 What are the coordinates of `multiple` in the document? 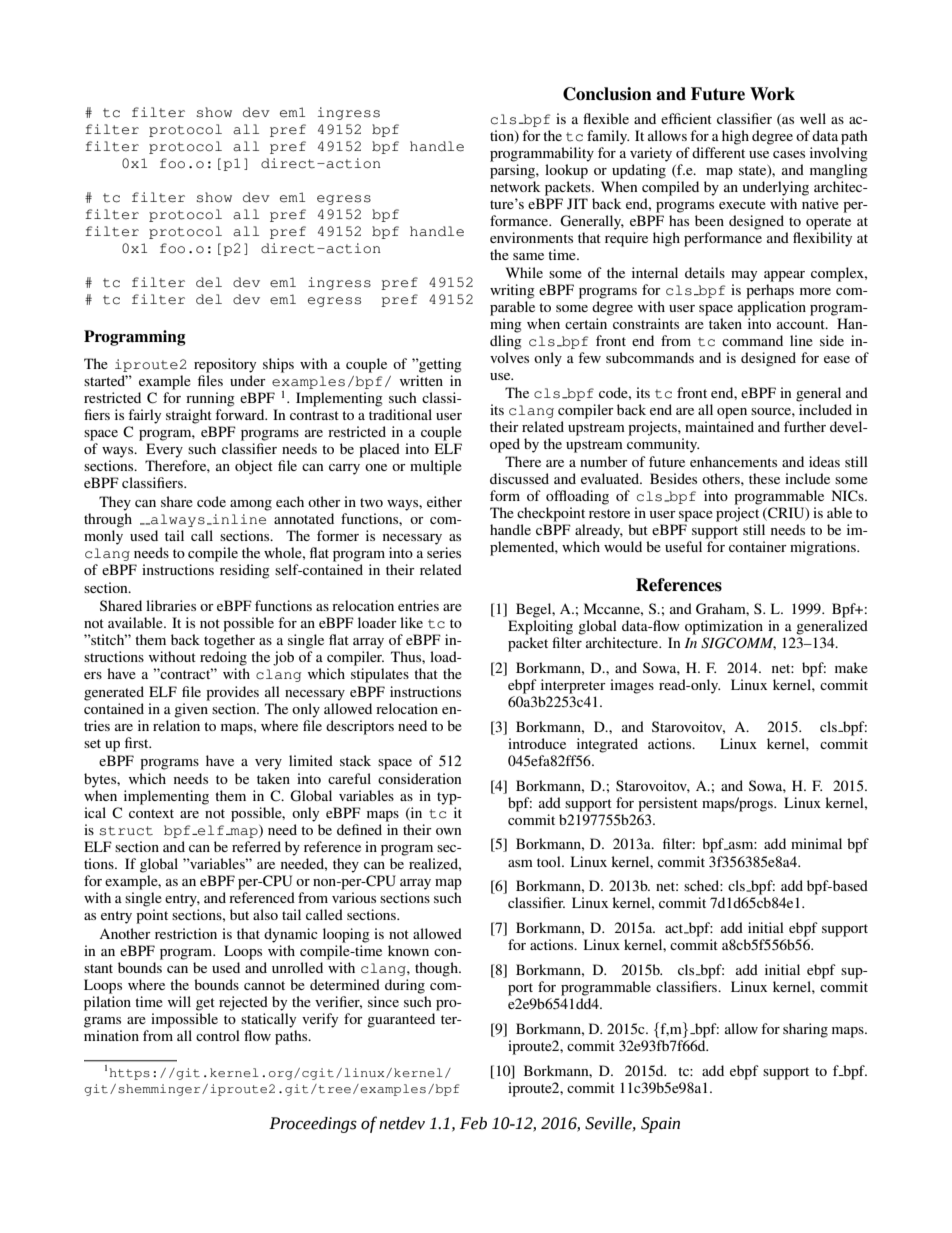 It's located at (436, 467).
